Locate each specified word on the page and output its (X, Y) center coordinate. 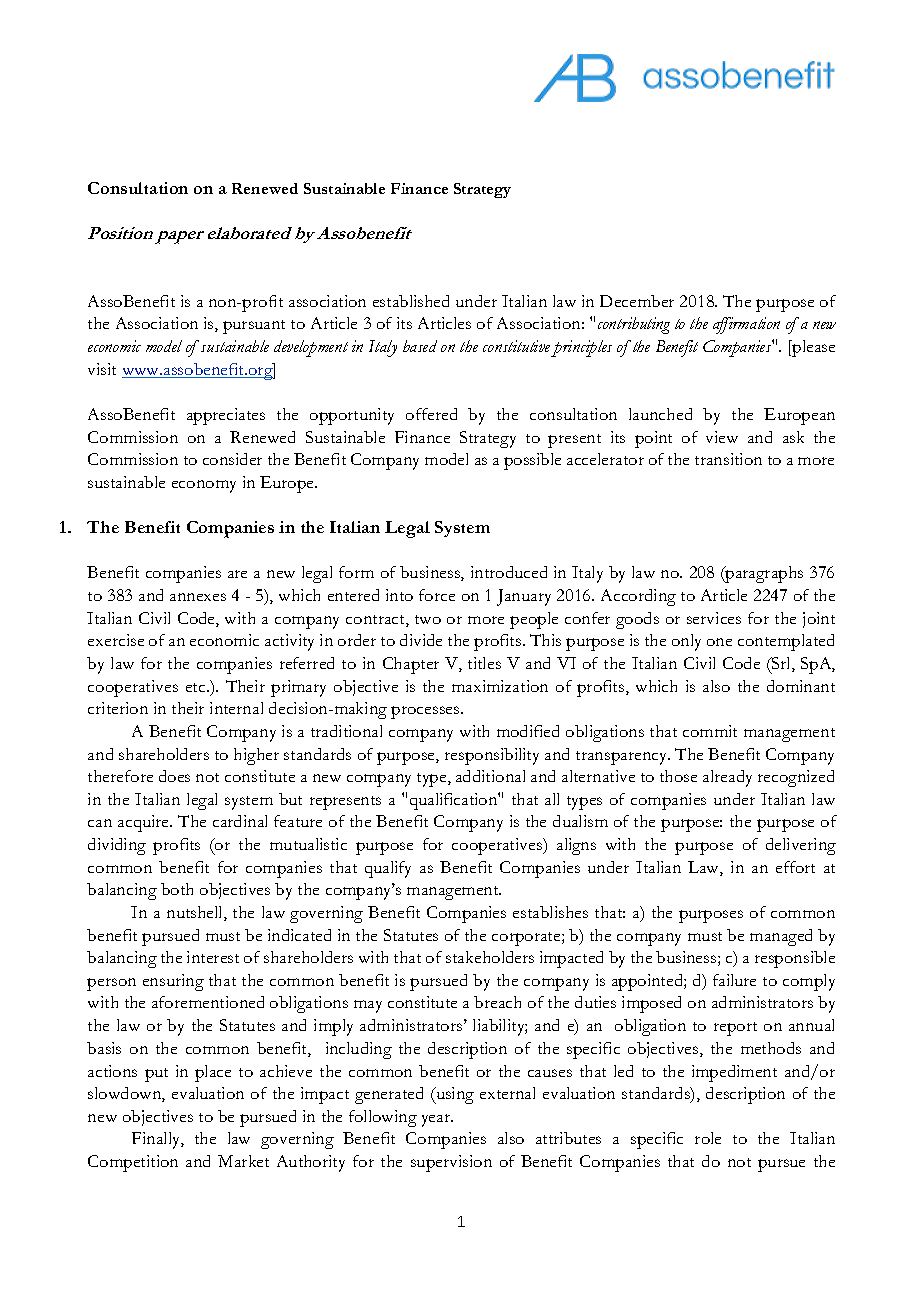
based (420, 346)
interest (213, 957)
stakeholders (490, 957)
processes (426, 712)
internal (236, 708)
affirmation (746, 325)
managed (781, 937)
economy (204, 486)
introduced (509, 572)
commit (710, 731)
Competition (133, 1163)
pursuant (254, 327)
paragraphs (763, 574)
